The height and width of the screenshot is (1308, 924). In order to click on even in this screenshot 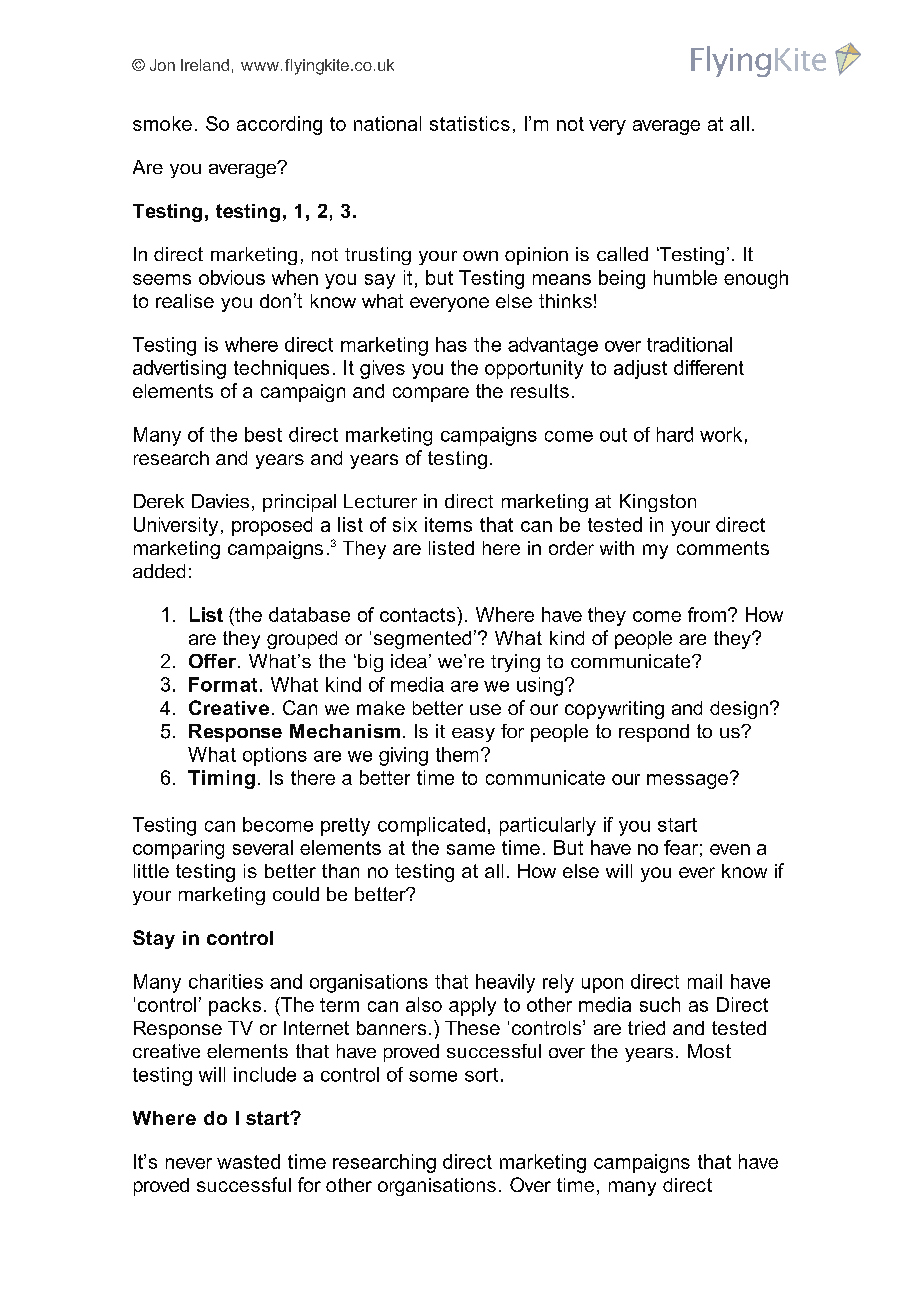, I will do `click(730, 849)`.
